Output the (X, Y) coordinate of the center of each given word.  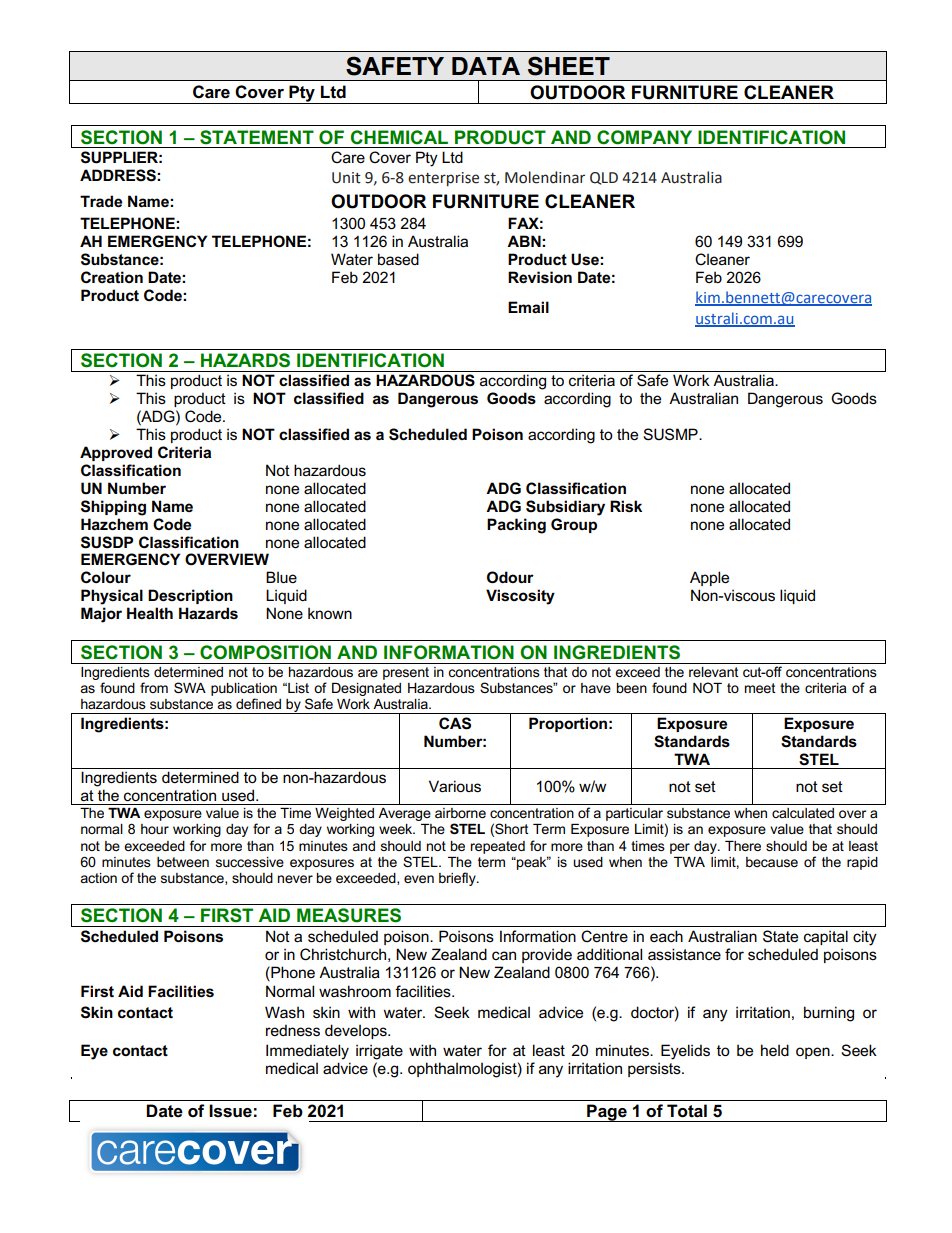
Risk (626, 506)
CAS (455, 723)
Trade (101, 201)
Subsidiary (565, 508)
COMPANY (644, 137)
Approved (116, 453)
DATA (486, 66)
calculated (803, 813)
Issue (230, 1111)
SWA (190, 687)
